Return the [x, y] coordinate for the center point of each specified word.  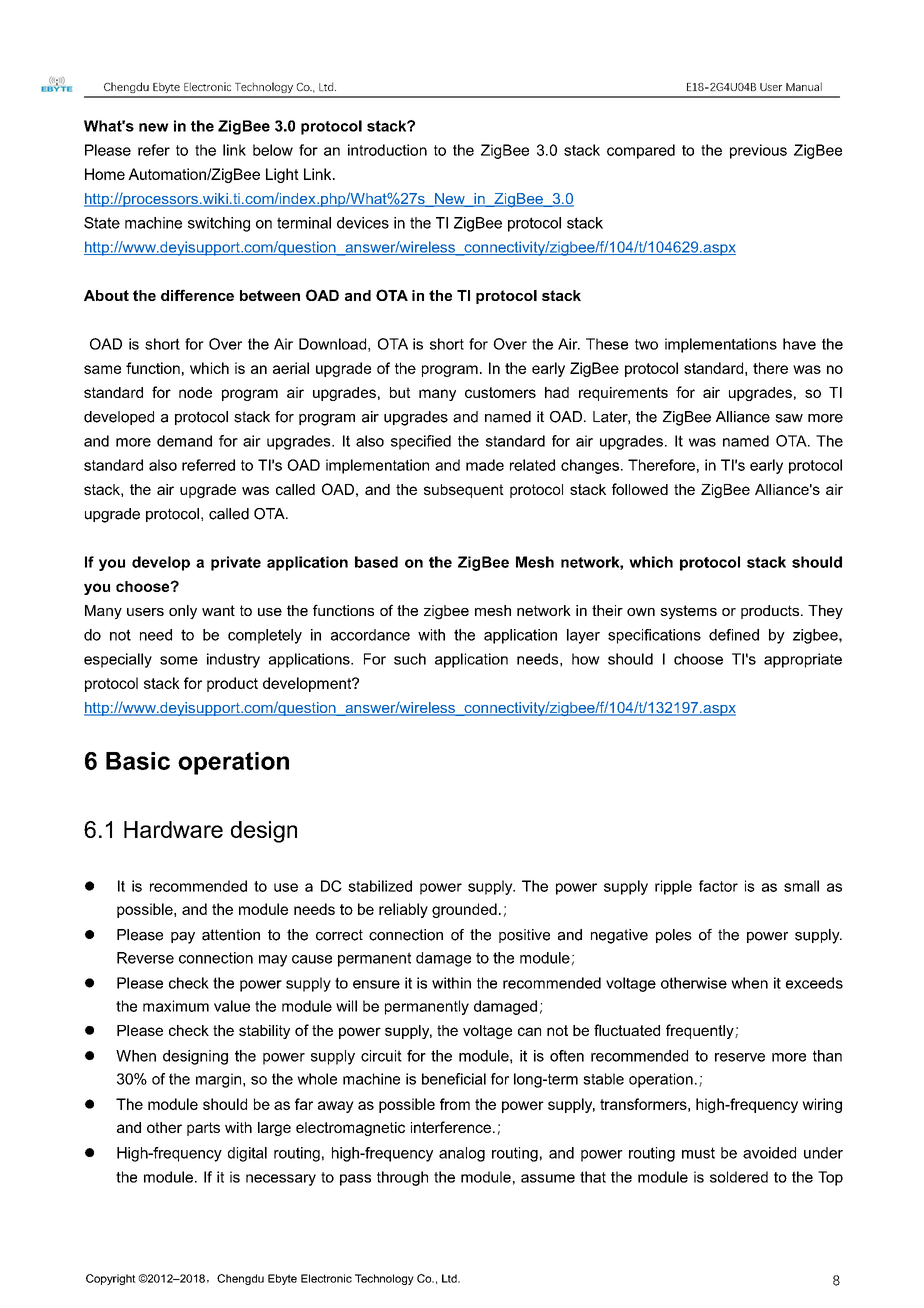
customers [500, 392]
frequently [701, 1031]
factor [718, 886]
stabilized [380, 886]
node [195, 392]
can [529, 1031]
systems [688, 612]
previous [758, 151]
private [236, 563]
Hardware [173, 829]
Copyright [111, 1279]
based [376, 562]
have [799, 344]
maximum [176, 1006]
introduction [387, 150]
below [273, 150]
